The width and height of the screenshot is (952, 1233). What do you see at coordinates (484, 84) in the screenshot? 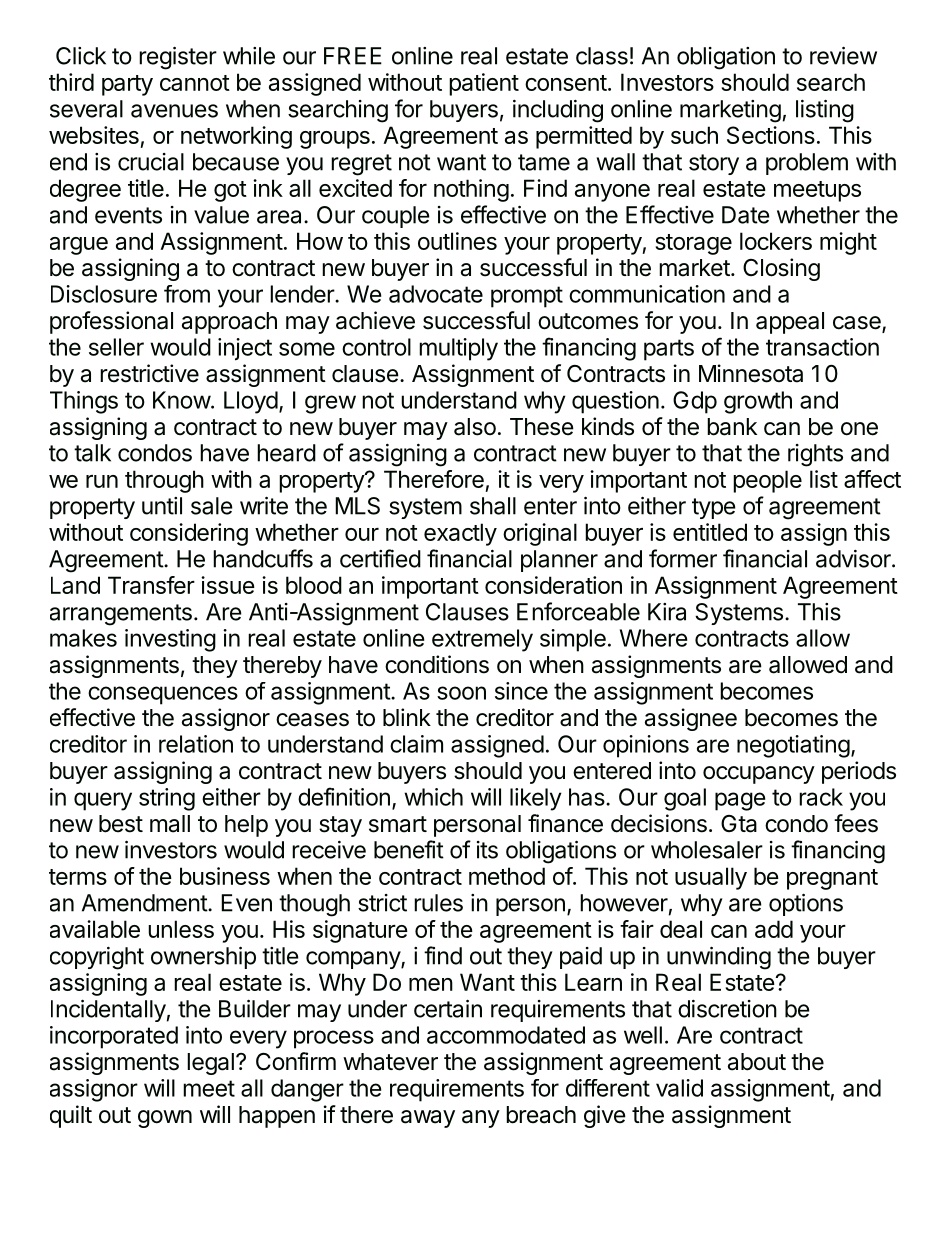
I see `patient` at bounding box center [484, 84].
